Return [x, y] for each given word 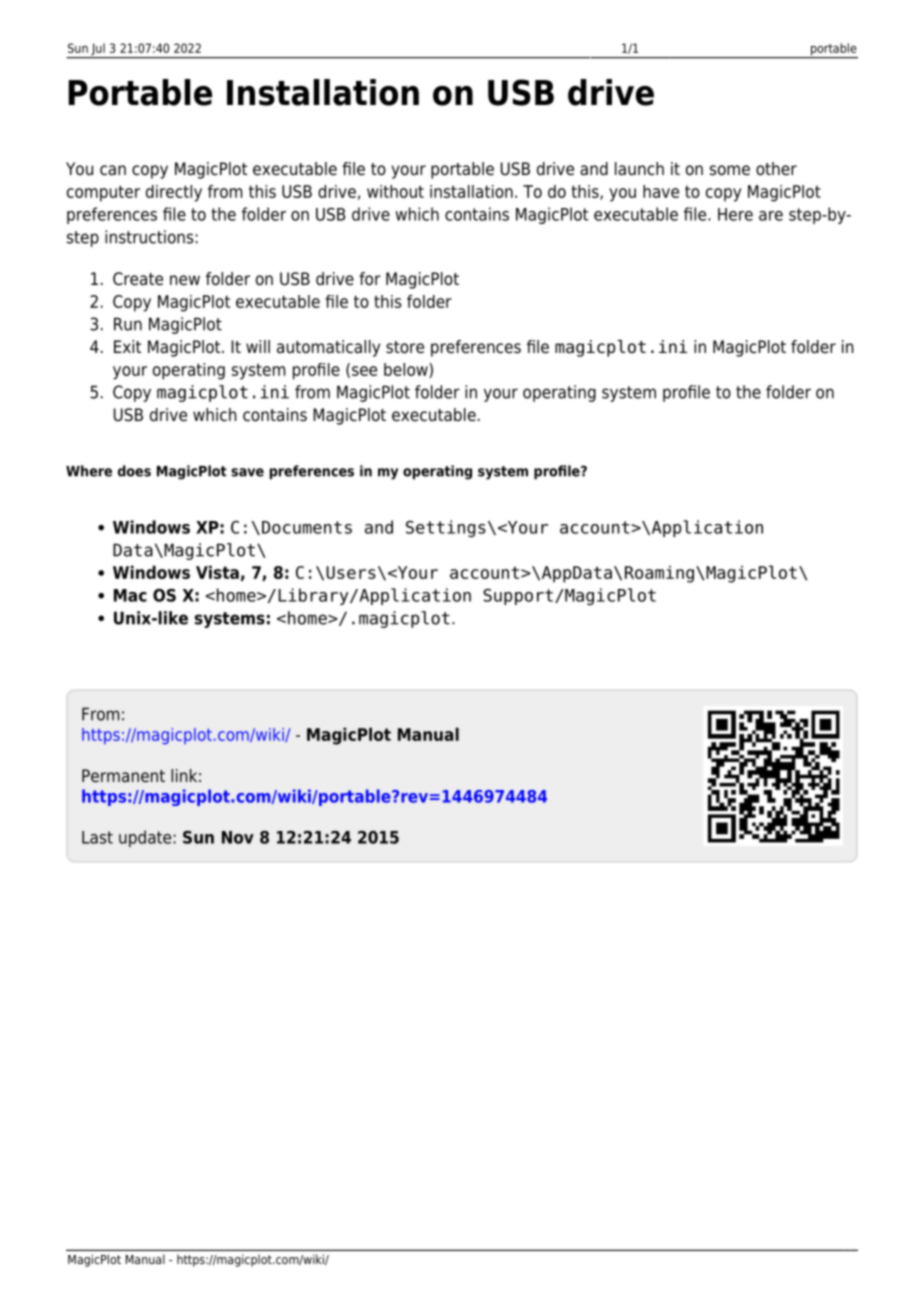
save [247, 472]
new [185, 280]
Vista [217, 572]
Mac [130, 595]
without [395, 191]
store [405, 347]
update [146, 838]
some [730, 170]
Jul [98, 50]
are [771, 216]
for [370, 279]
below [407, 370]
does [134, 471]
